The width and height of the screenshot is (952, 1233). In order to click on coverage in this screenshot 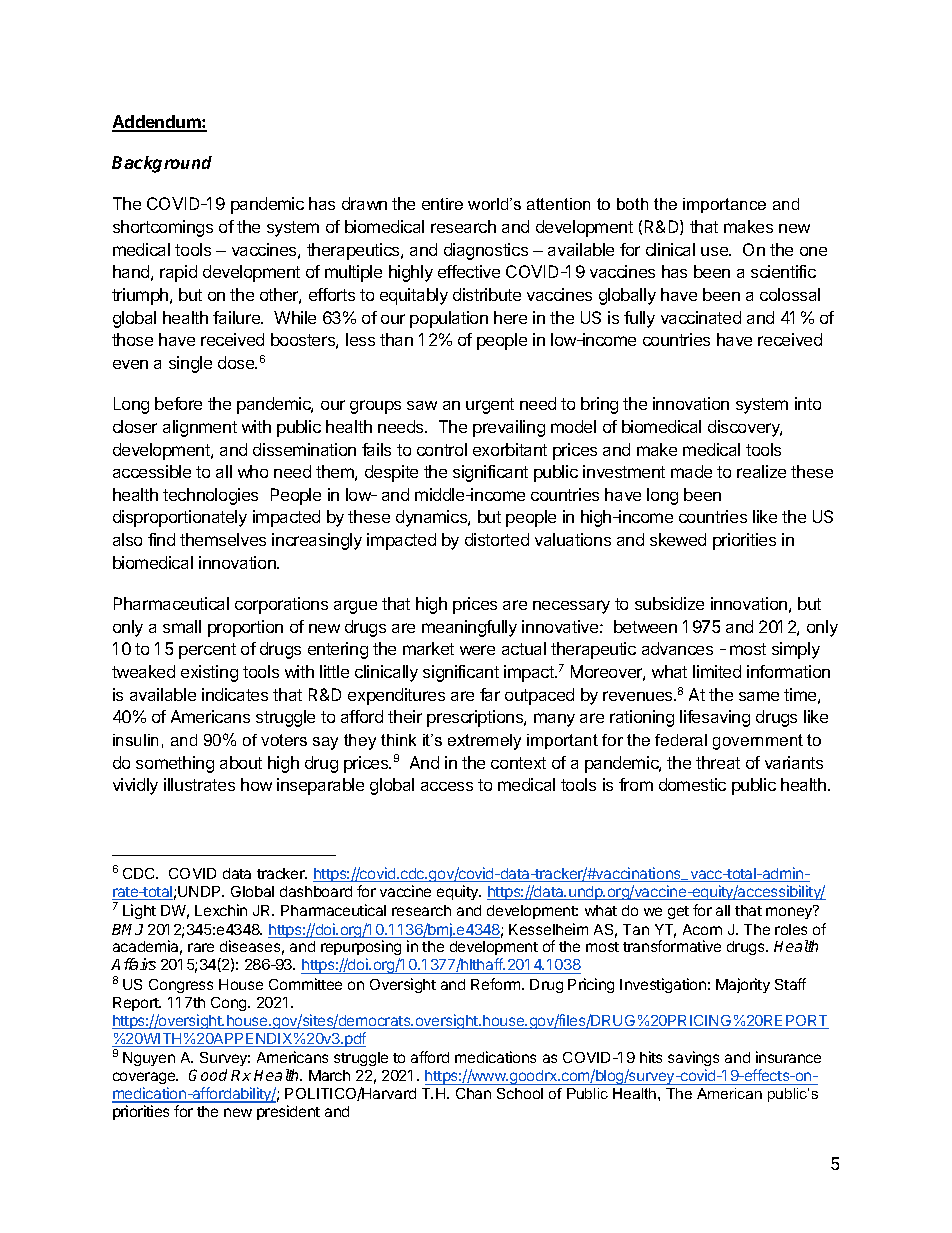, I will do `click(145, 1080)`.
